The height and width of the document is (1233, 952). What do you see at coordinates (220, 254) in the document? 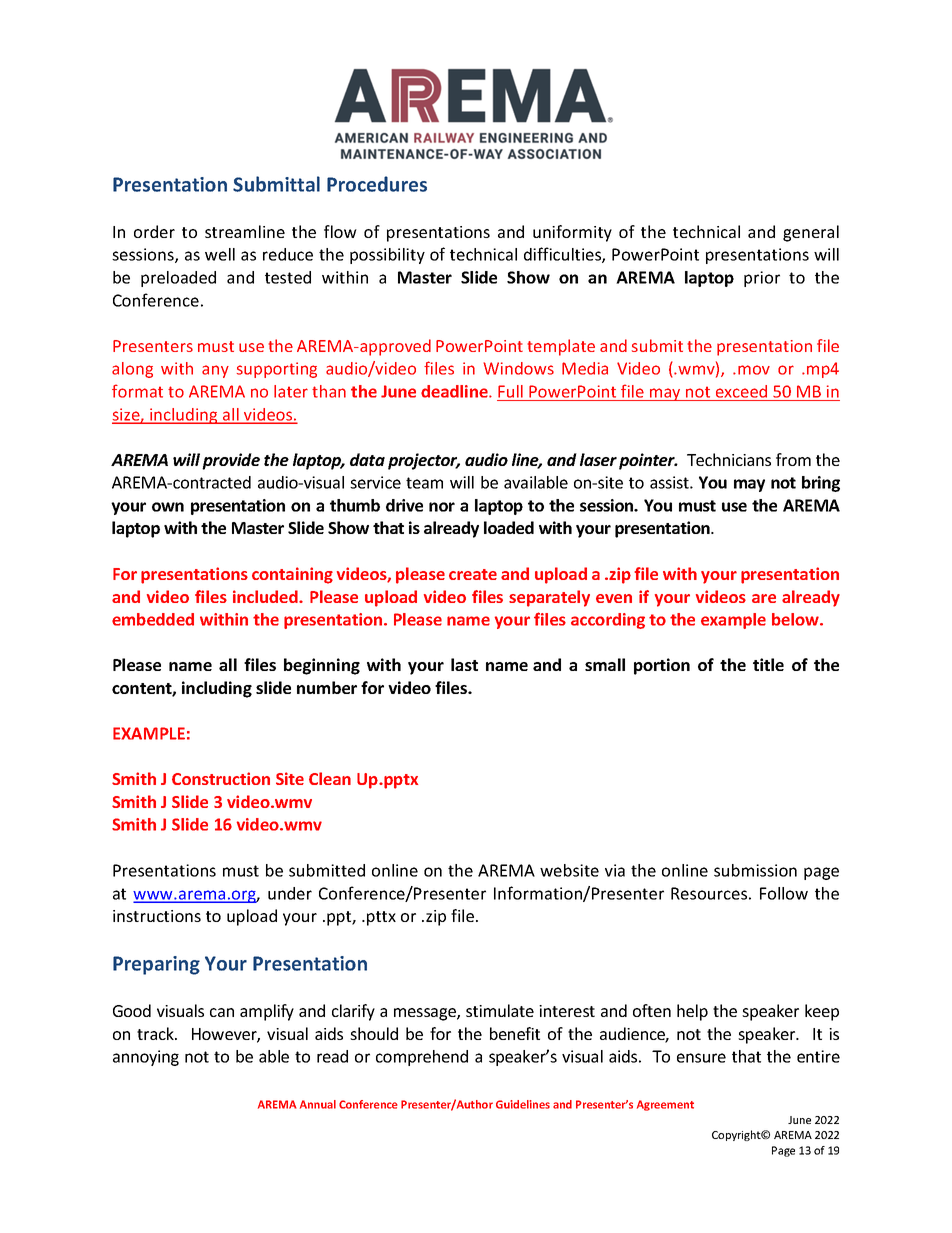
I see `well` at bounding box center [220, 254].
